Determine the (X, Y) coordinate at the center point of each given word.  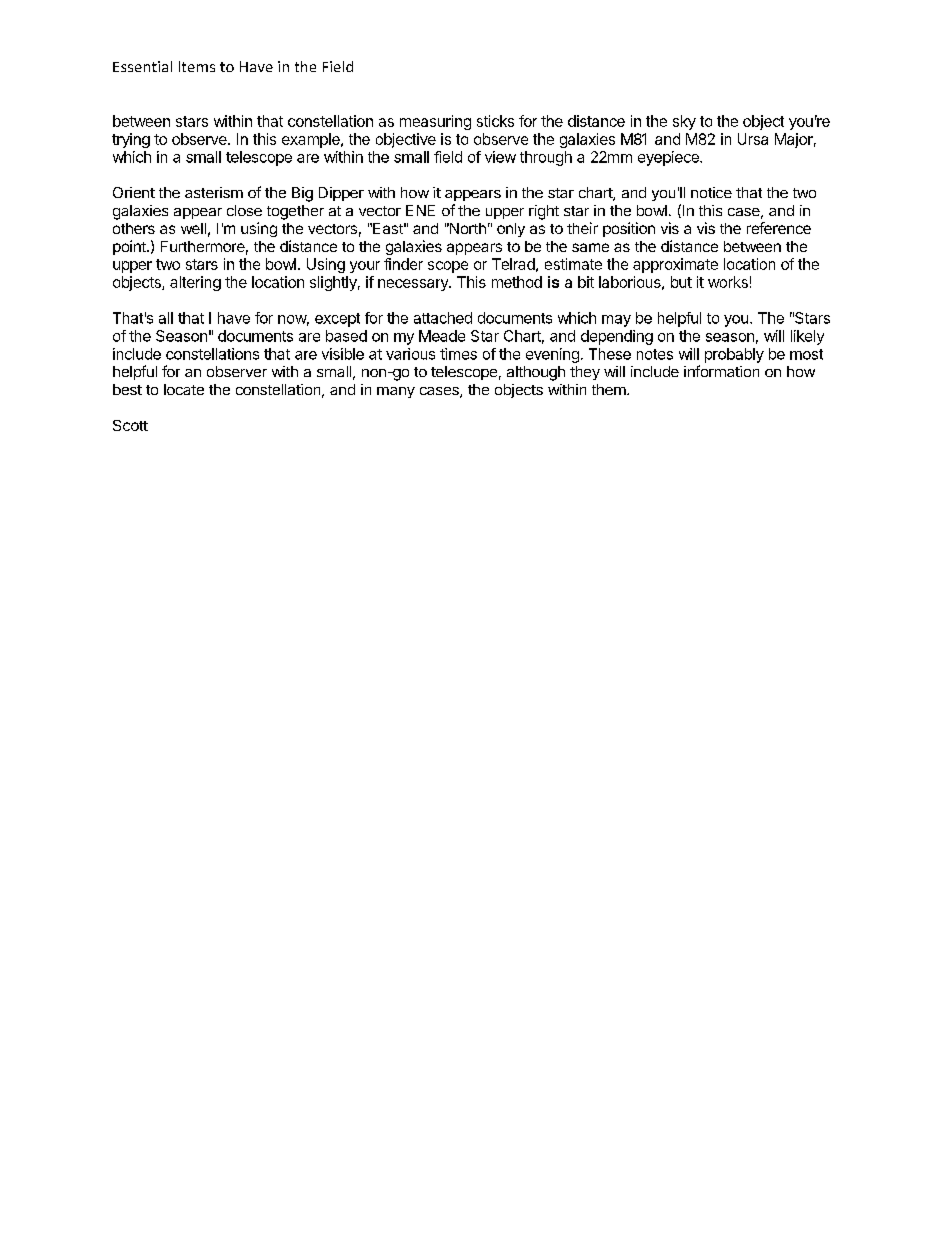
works (728, 282)
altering (195, 283)
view (500, 157)
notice (711, 192)
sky (684, 122)
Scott (130, 425)
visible (343, 354)
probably (734, 355)
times (458, 354)
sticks (495, 121)
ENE (420, 210)
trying (131, 140)
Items (197, 66)
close (244, 210)
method (517, 282)
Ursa (753, 139)
